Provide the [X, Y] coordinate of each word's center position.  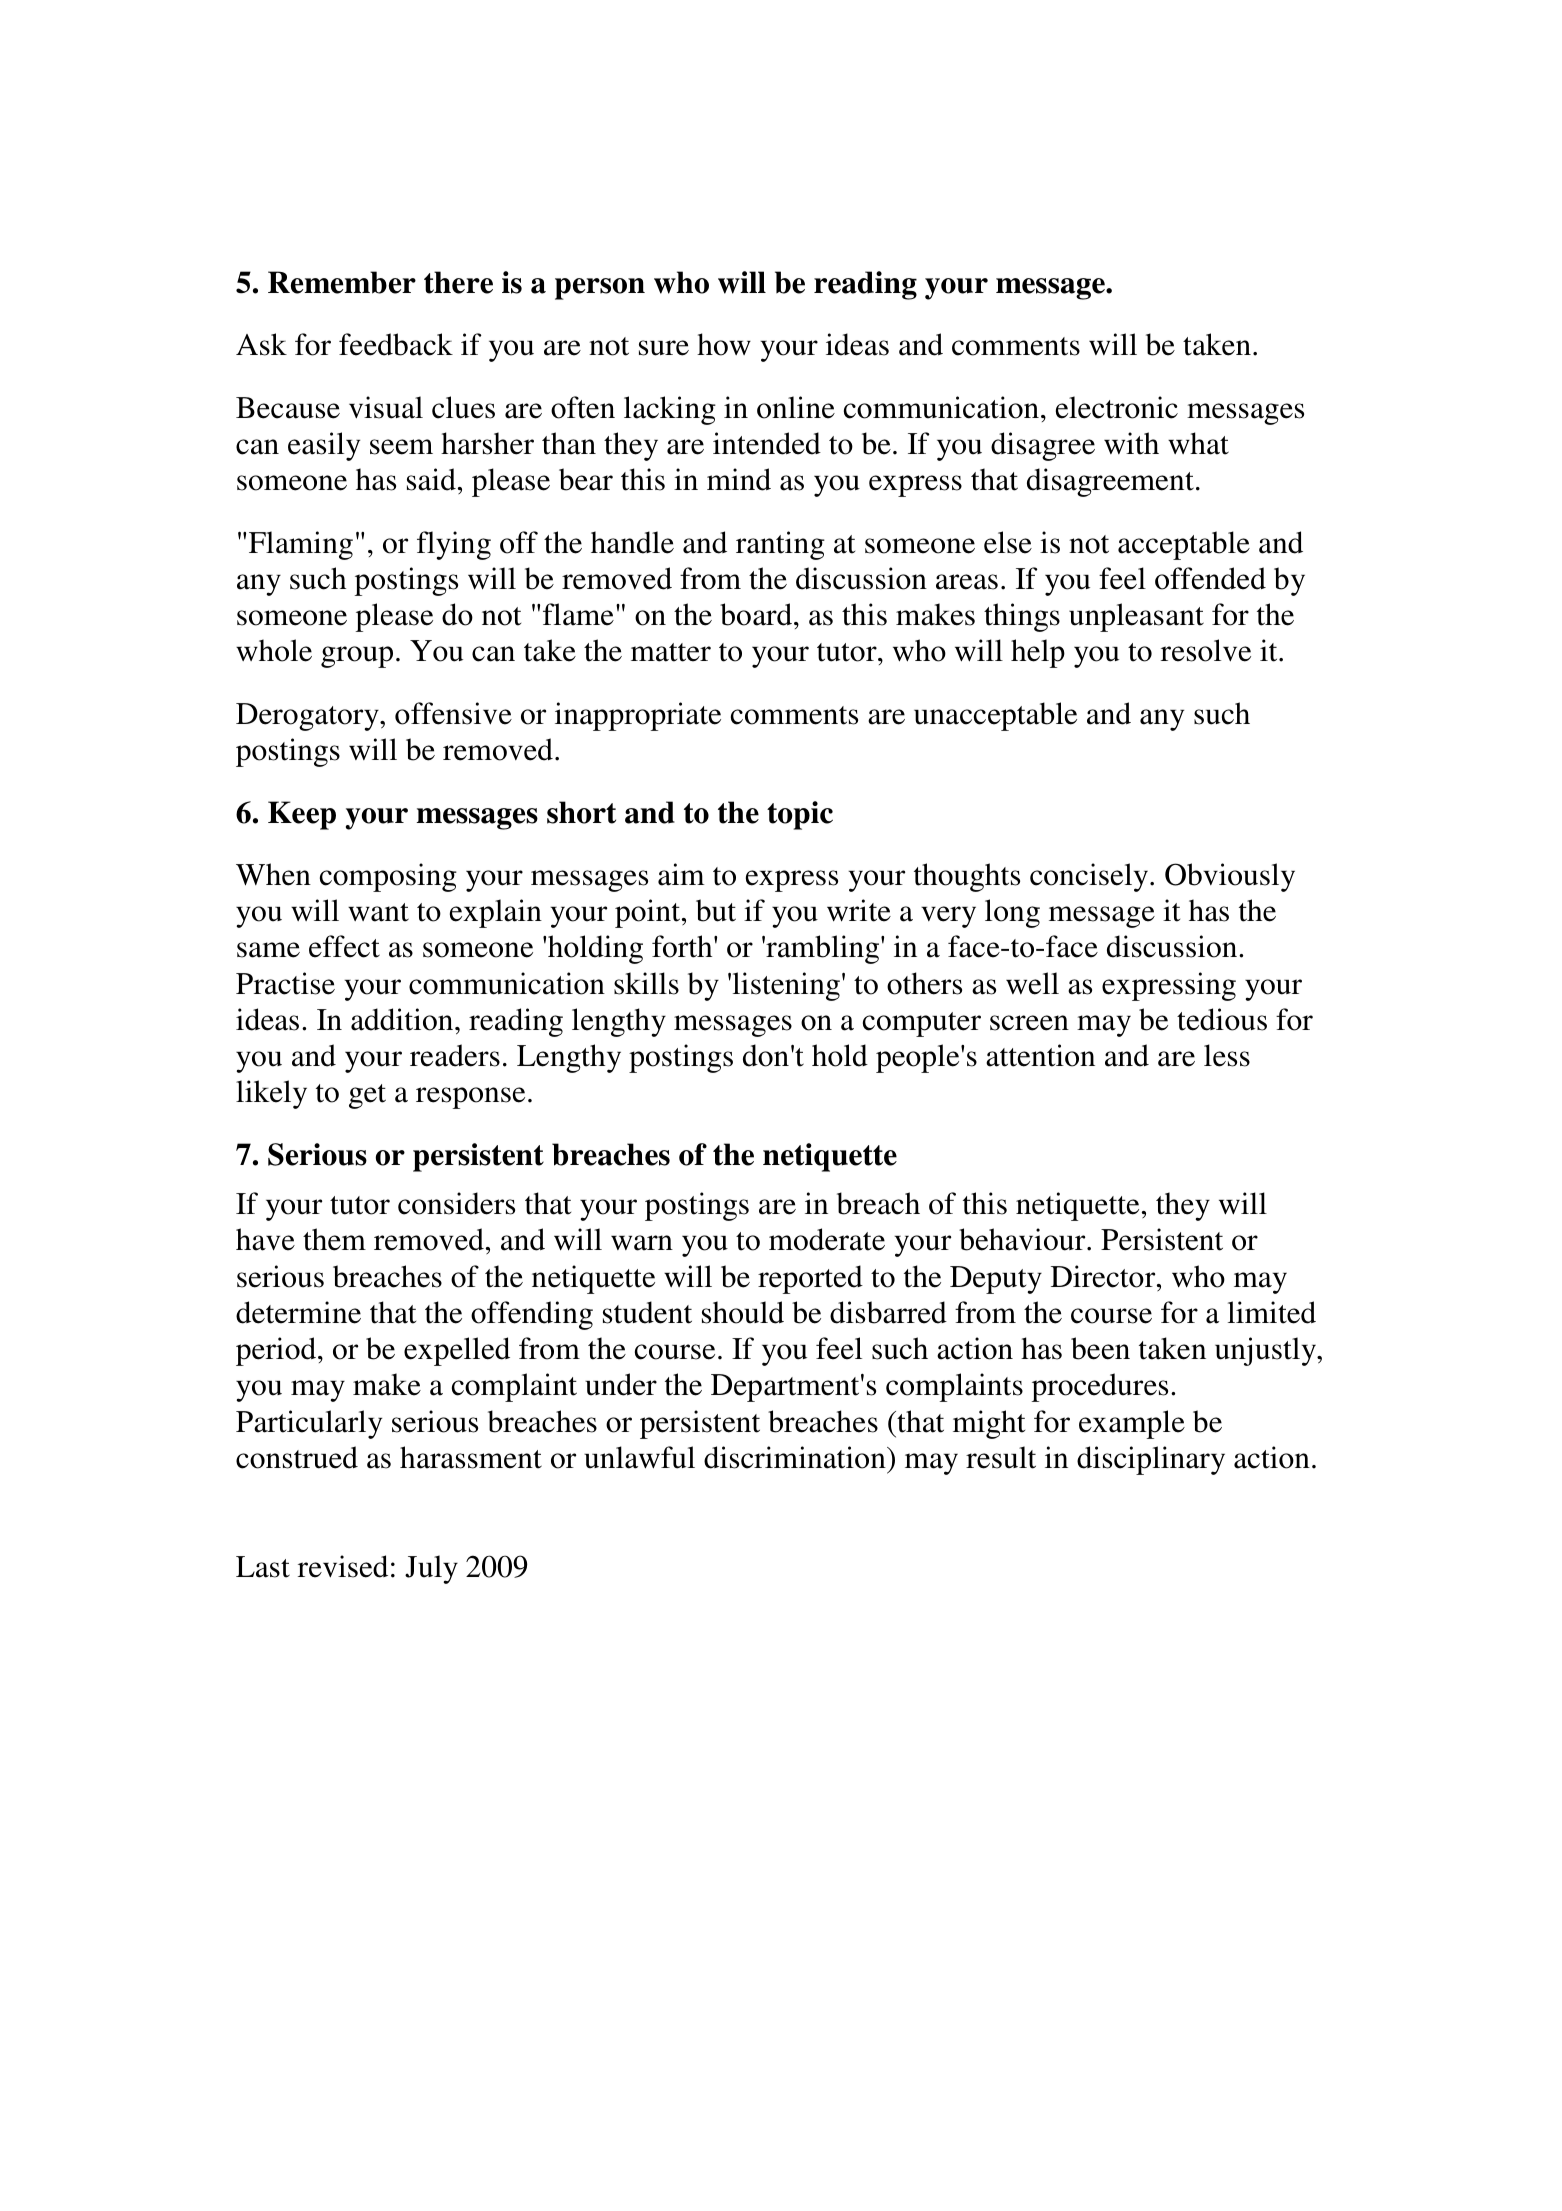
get [367, 1096]
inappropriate [638, 716]
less [1227, 1055]
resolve [1206, 650]
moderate [827, 1239]
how [724, 344]
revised [343, 1566]
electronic [1117, 407]
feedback [396, 344]
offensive [453, 713]
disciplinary [1151, 1460]
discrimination [796, 1457]
